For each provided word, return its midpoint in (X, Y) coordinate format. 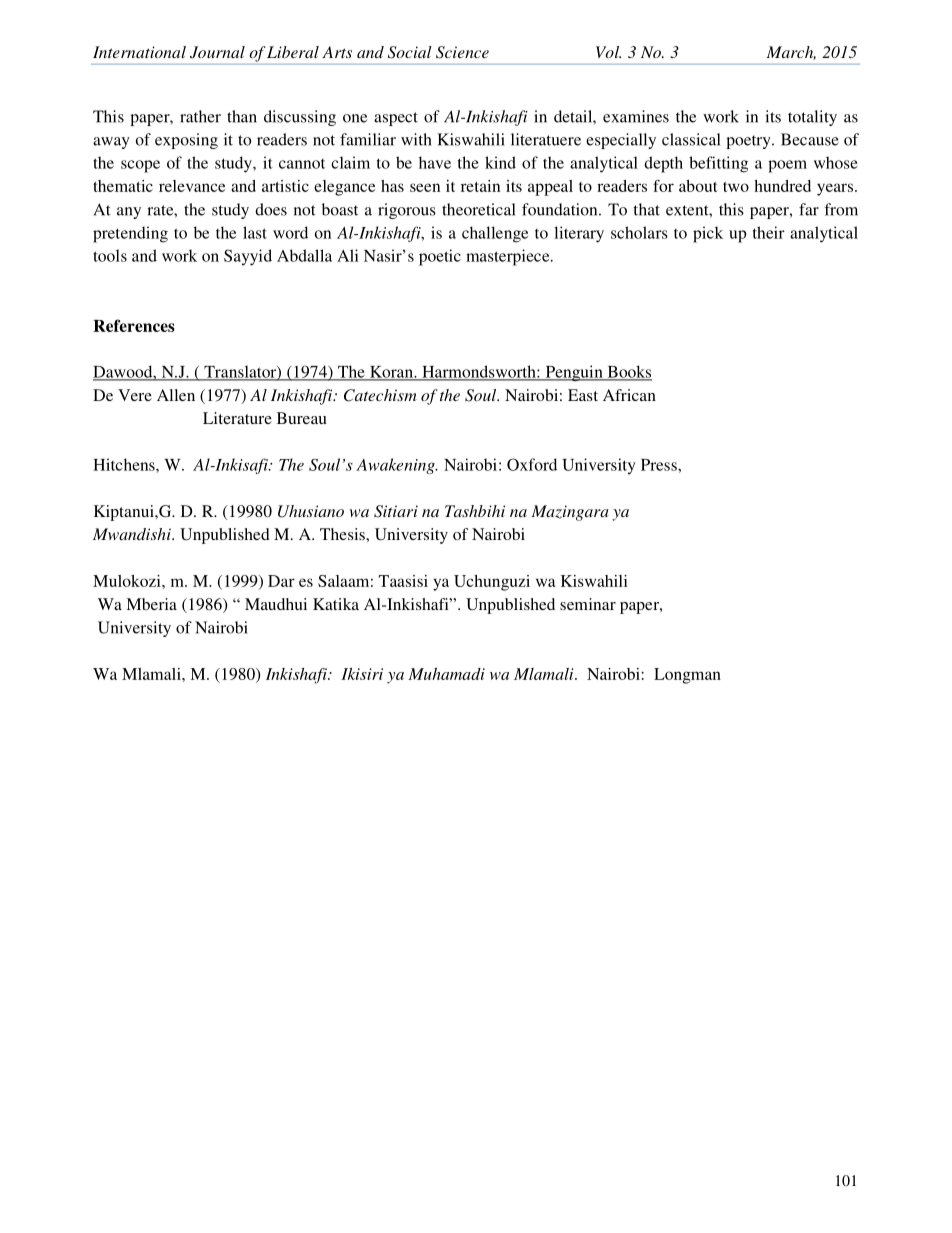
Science (462, 52)
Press (660, 465)
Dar (281, 581)
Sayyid (248, 257)
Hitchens (125, 464)
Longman (687, 676)
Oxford (532, 464)
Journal (217, 52)
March (791, 53)
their (769, 232)
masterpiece (509, 257)
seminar (588, 604)
